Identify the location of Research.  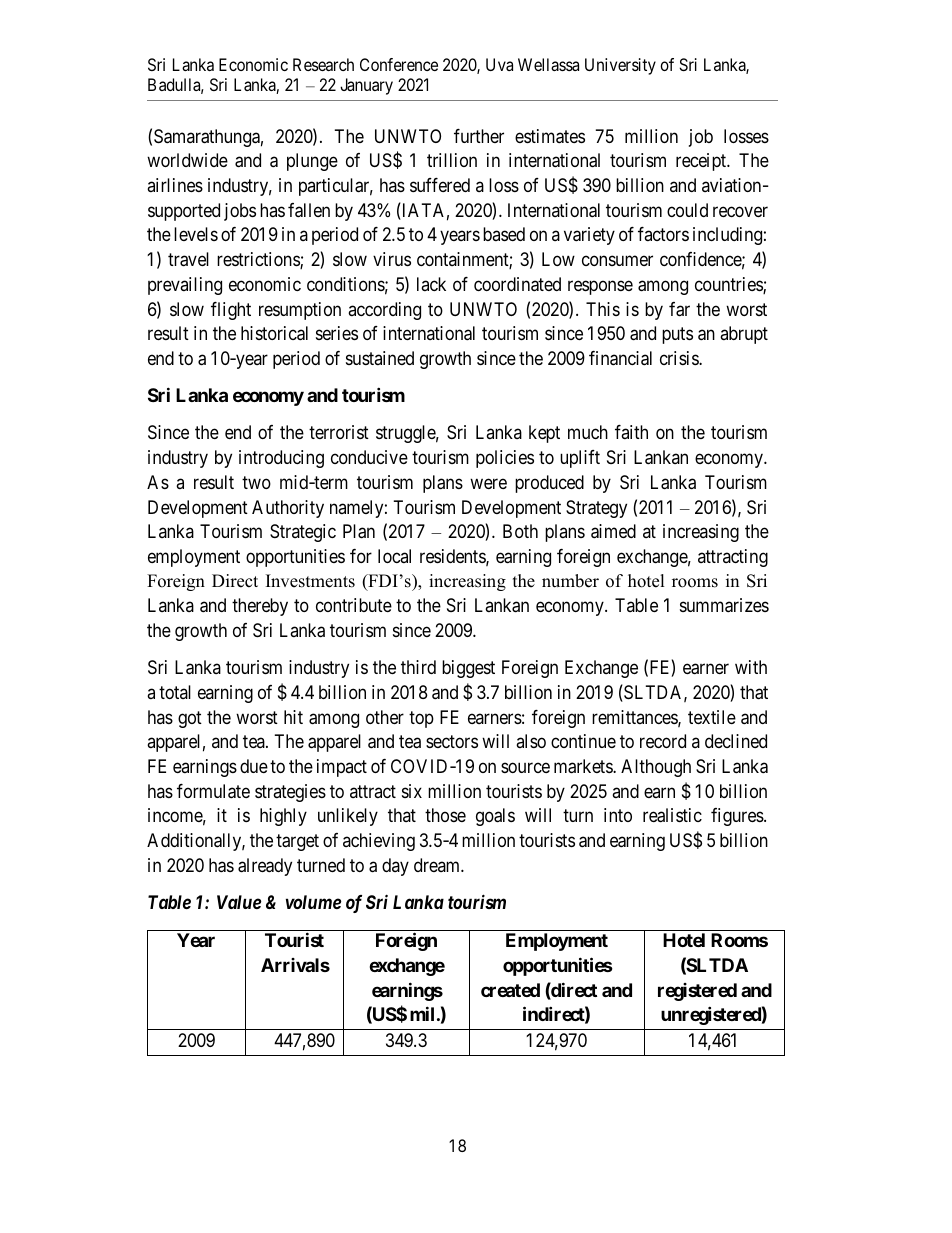
(323, 64).
